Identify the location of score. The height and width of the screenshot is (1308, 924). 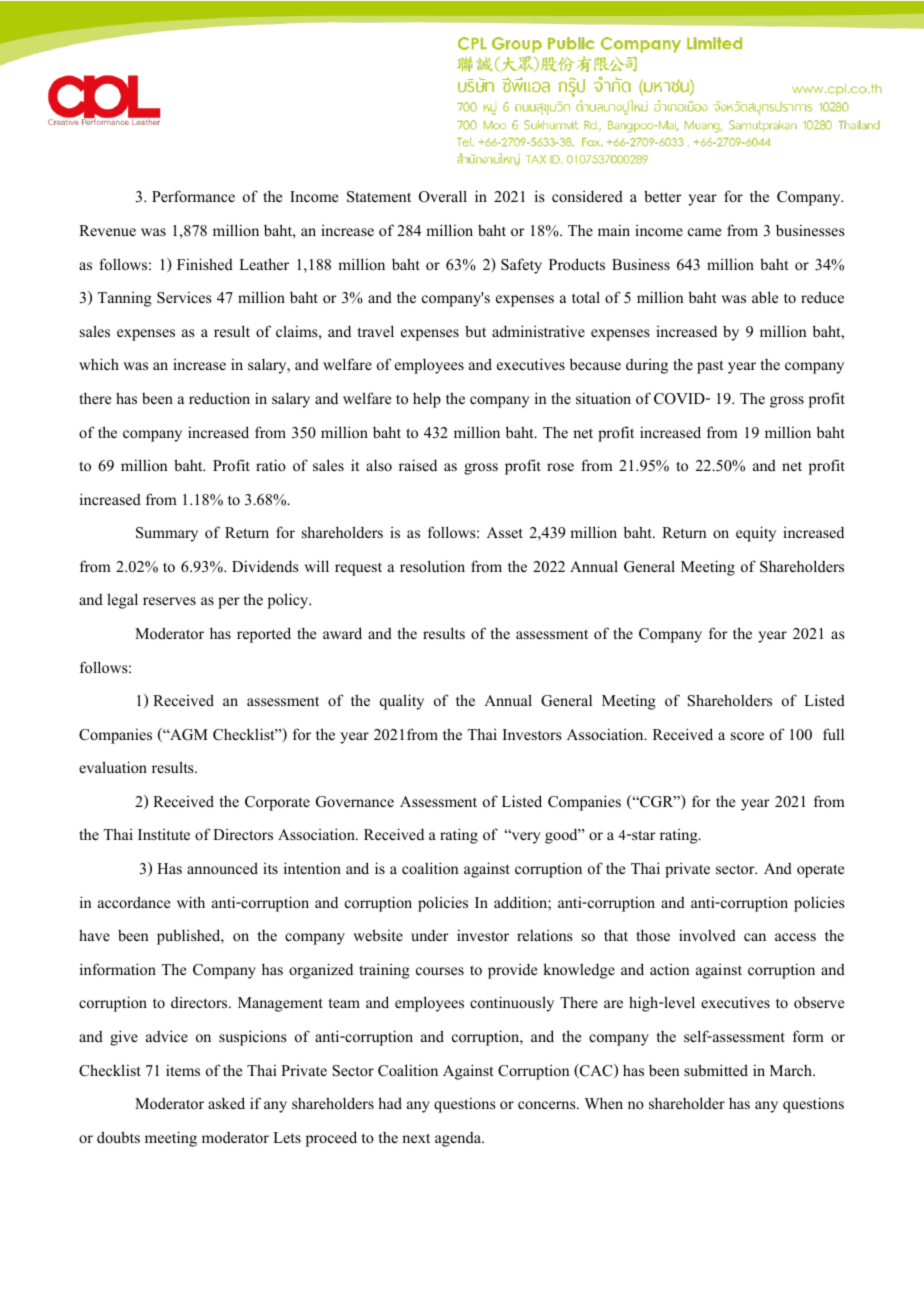
(747, 736).
